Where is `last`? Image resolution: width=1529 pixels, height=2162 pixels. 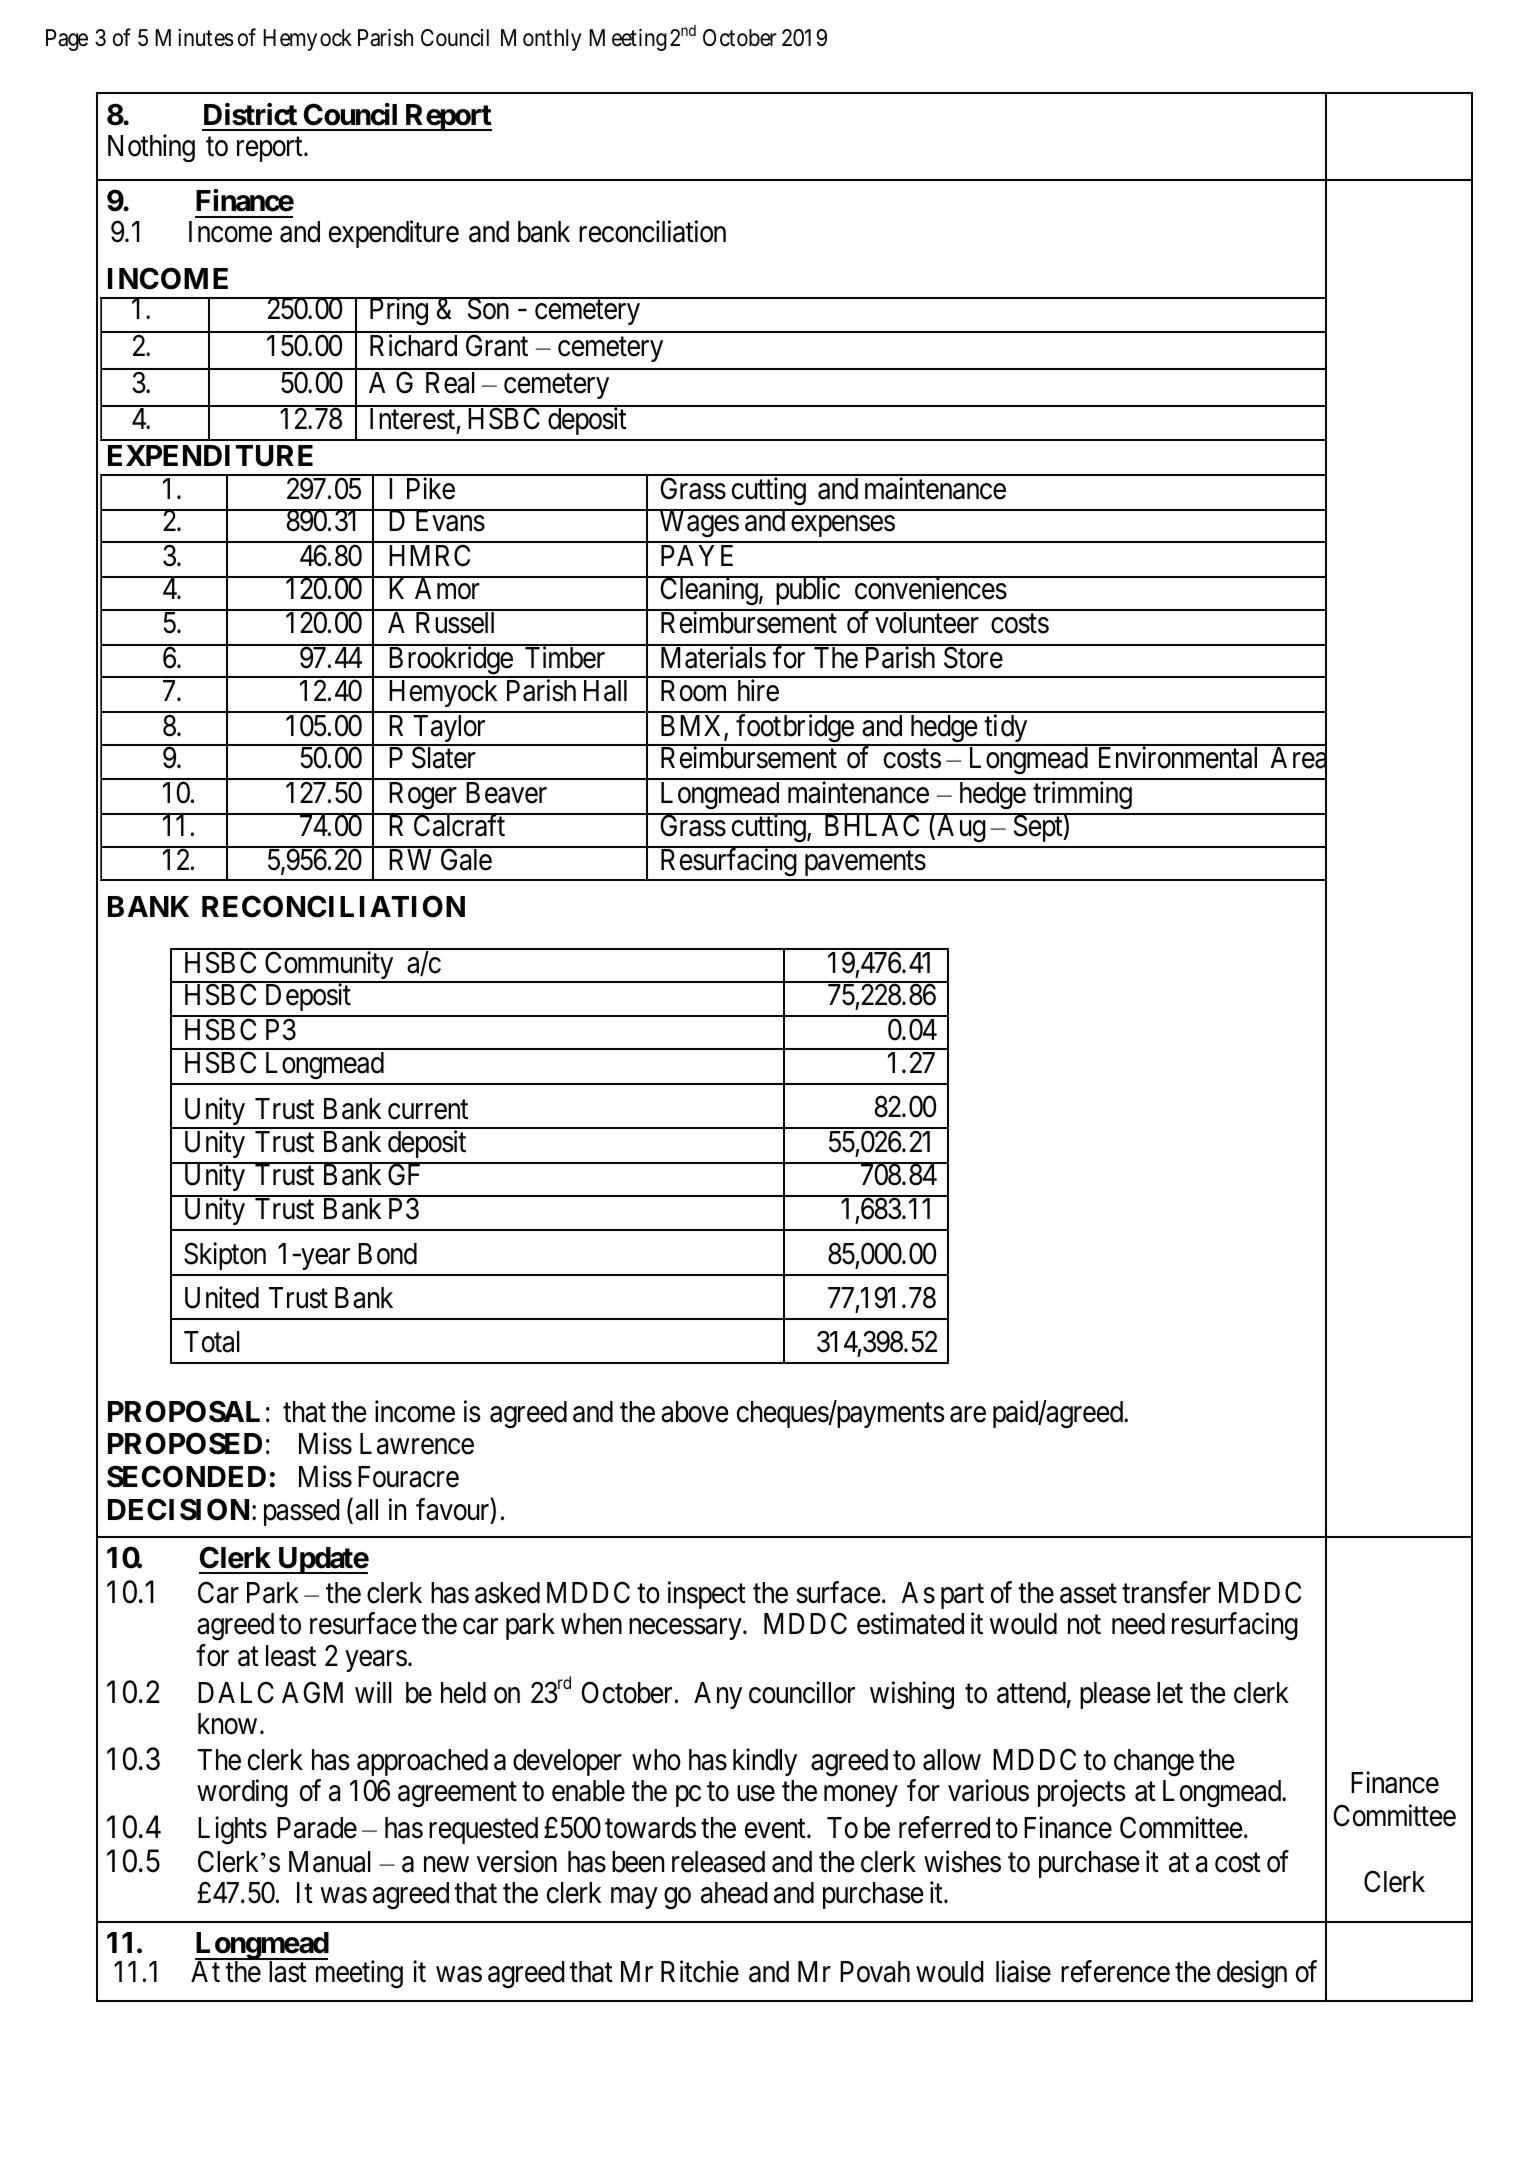
last is located at coordinates (288, 1972).
